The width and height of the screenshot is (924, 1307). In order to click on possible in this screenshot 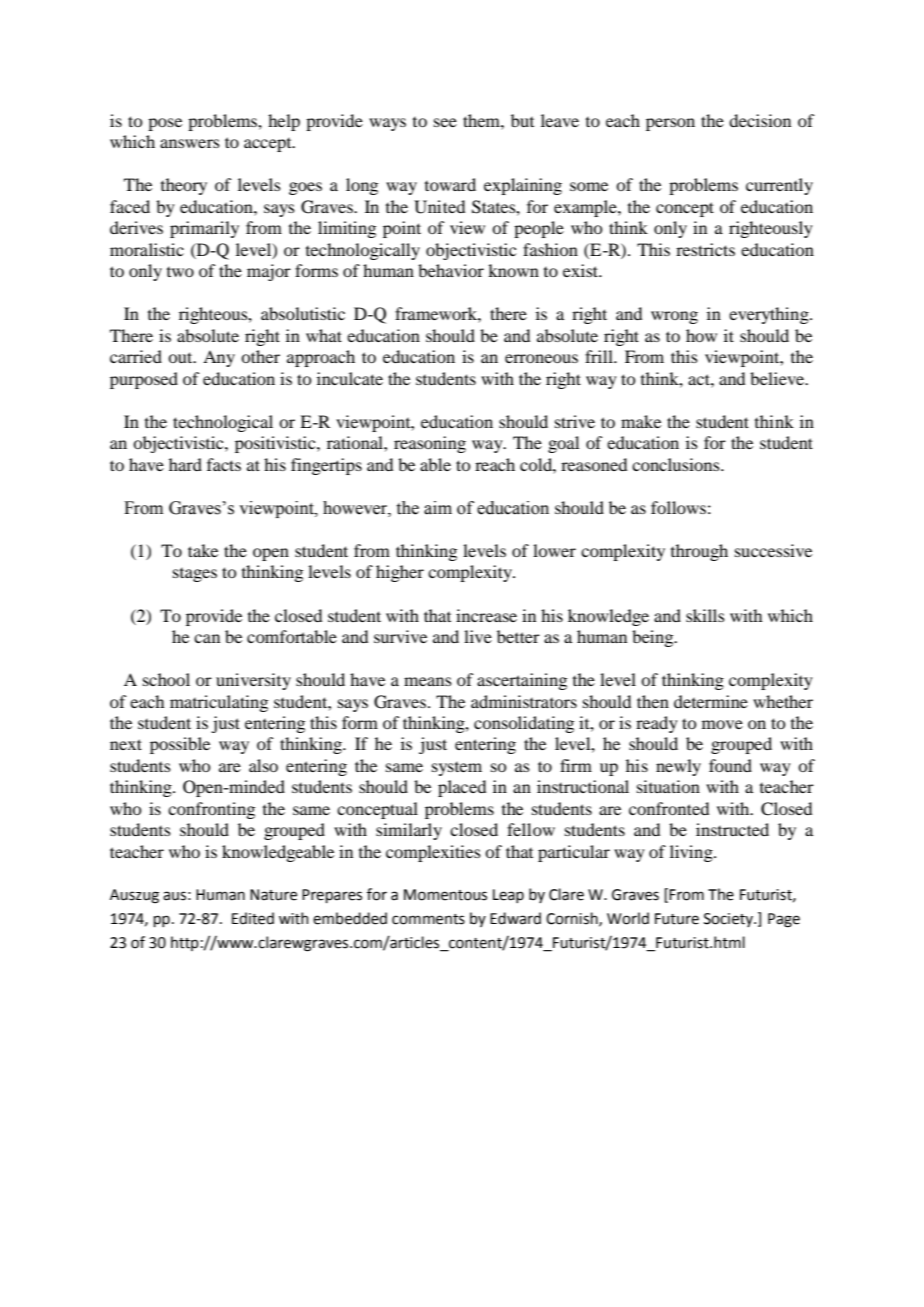, I will do `click(180, 745)`.
